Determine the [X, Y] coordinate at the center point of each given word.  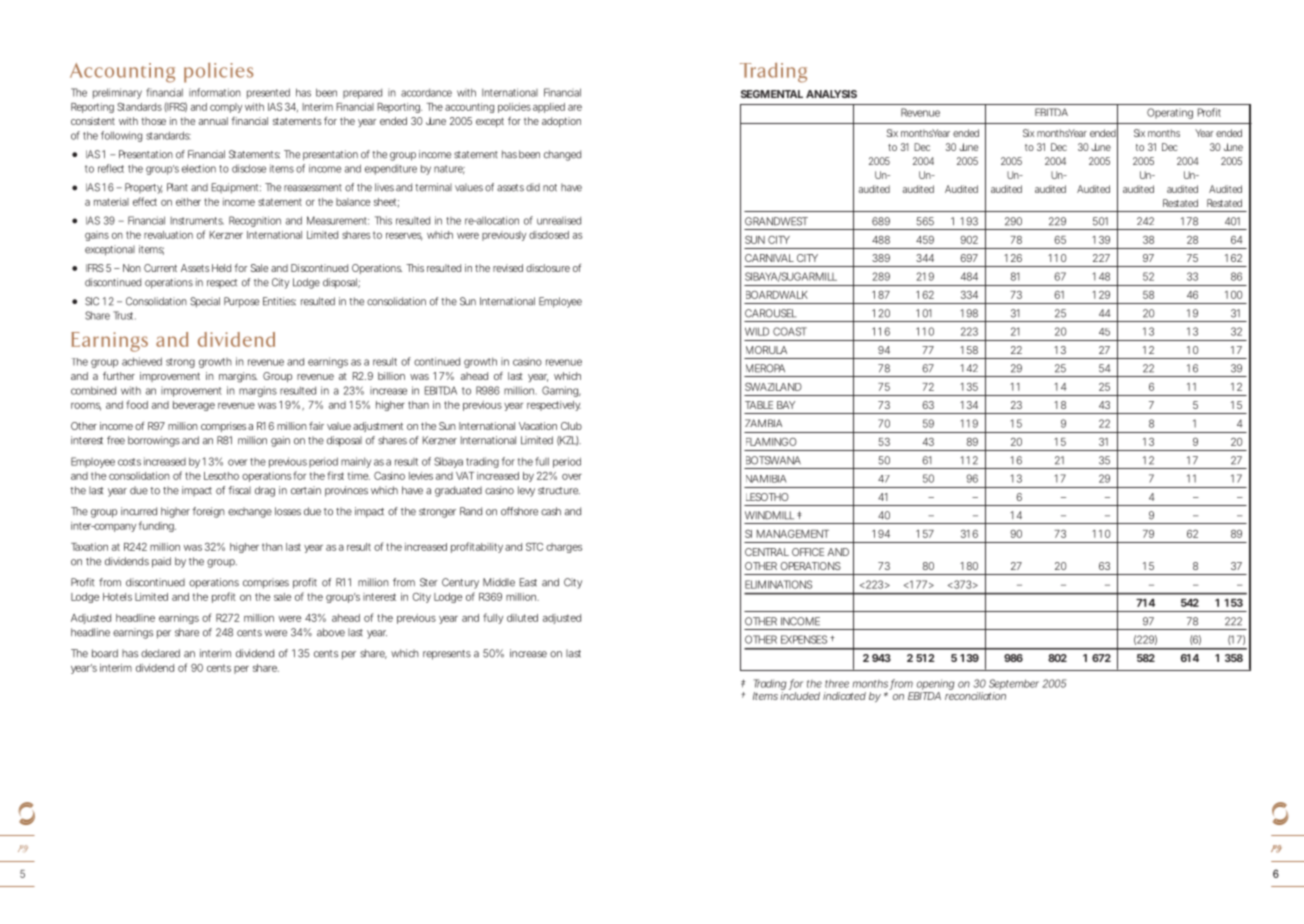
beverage [194, 406]
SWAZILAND [773, 387]
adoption [561, 122]
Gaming [561, 391]
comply [226, 108]
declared [160, 653]
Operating [1170, 113]
